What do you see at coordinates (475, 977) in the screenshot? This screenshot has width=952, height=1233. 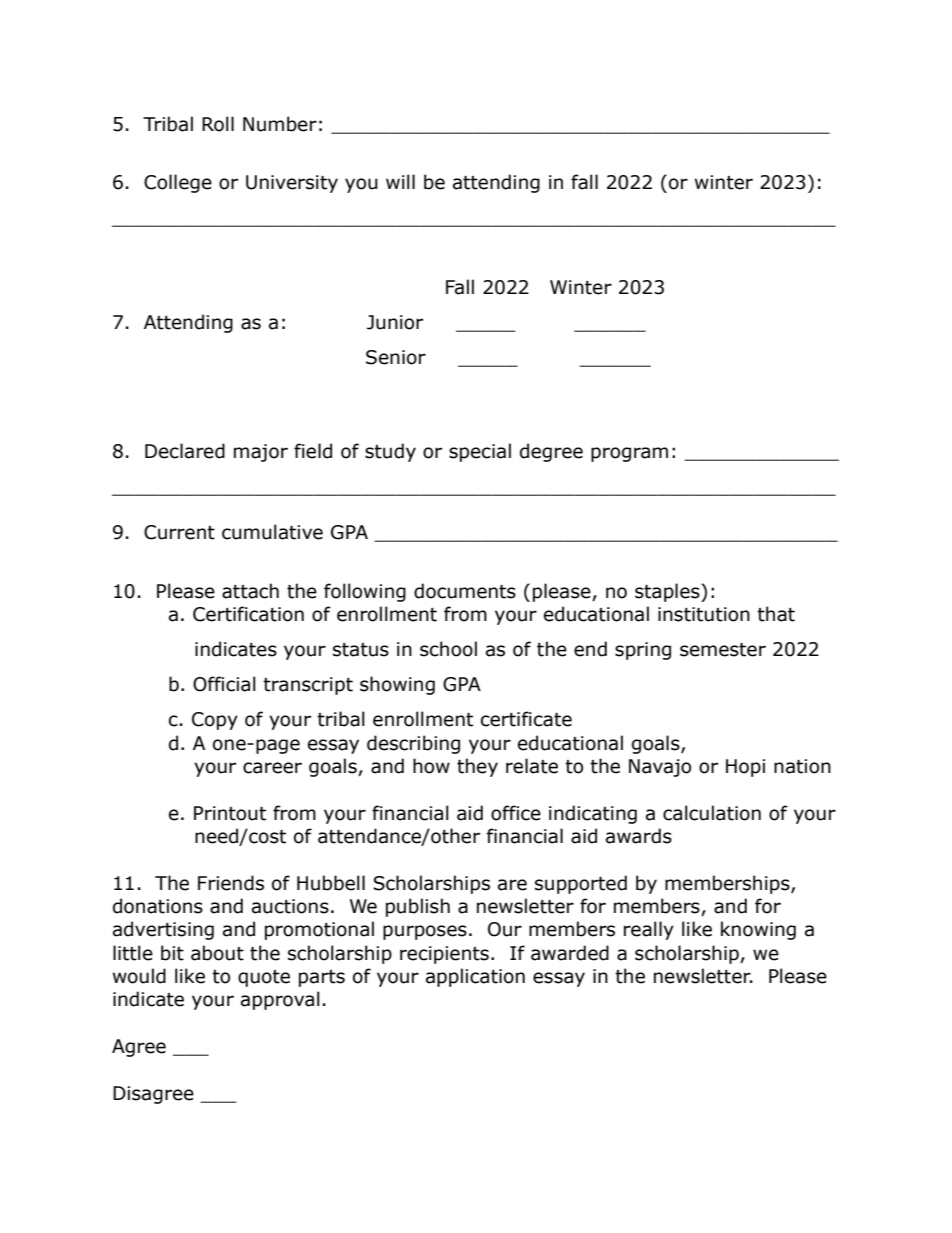 I see `application` at bounding box center [475, 977].
